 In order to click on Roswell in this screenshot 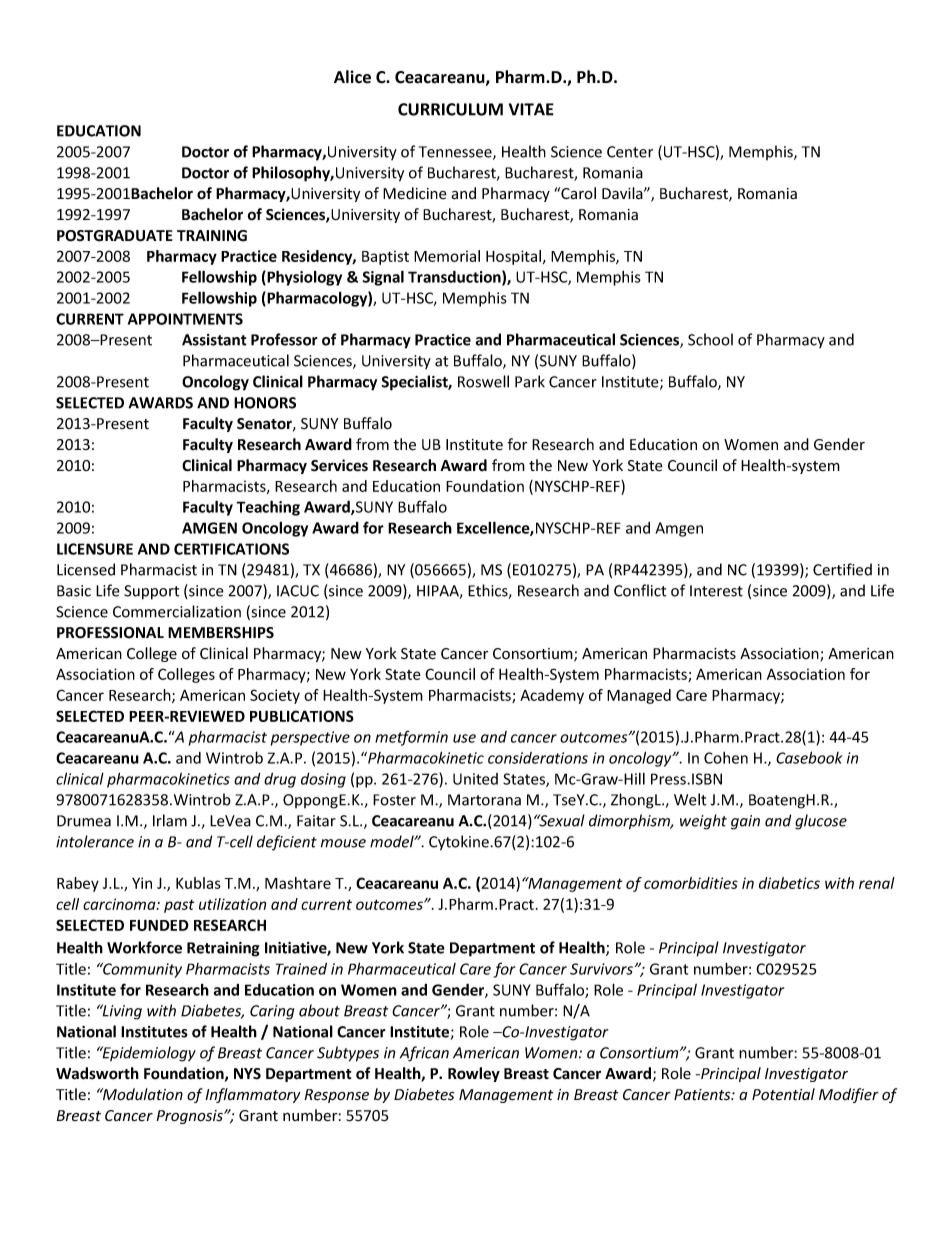, I will do `click(483, 381)`.
